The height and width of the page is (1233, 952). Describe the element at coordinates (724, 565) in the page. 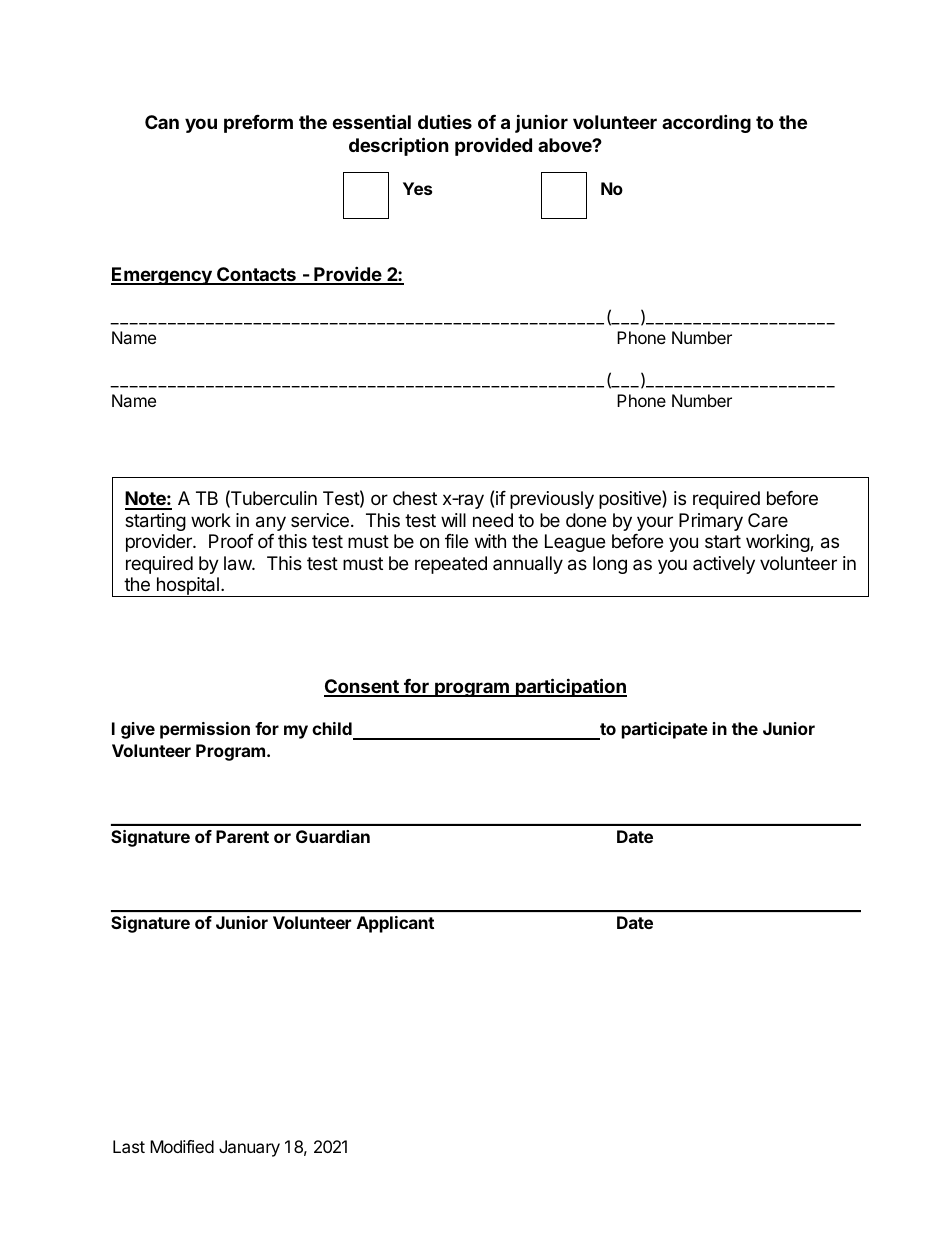

I see `actively` at that location.
